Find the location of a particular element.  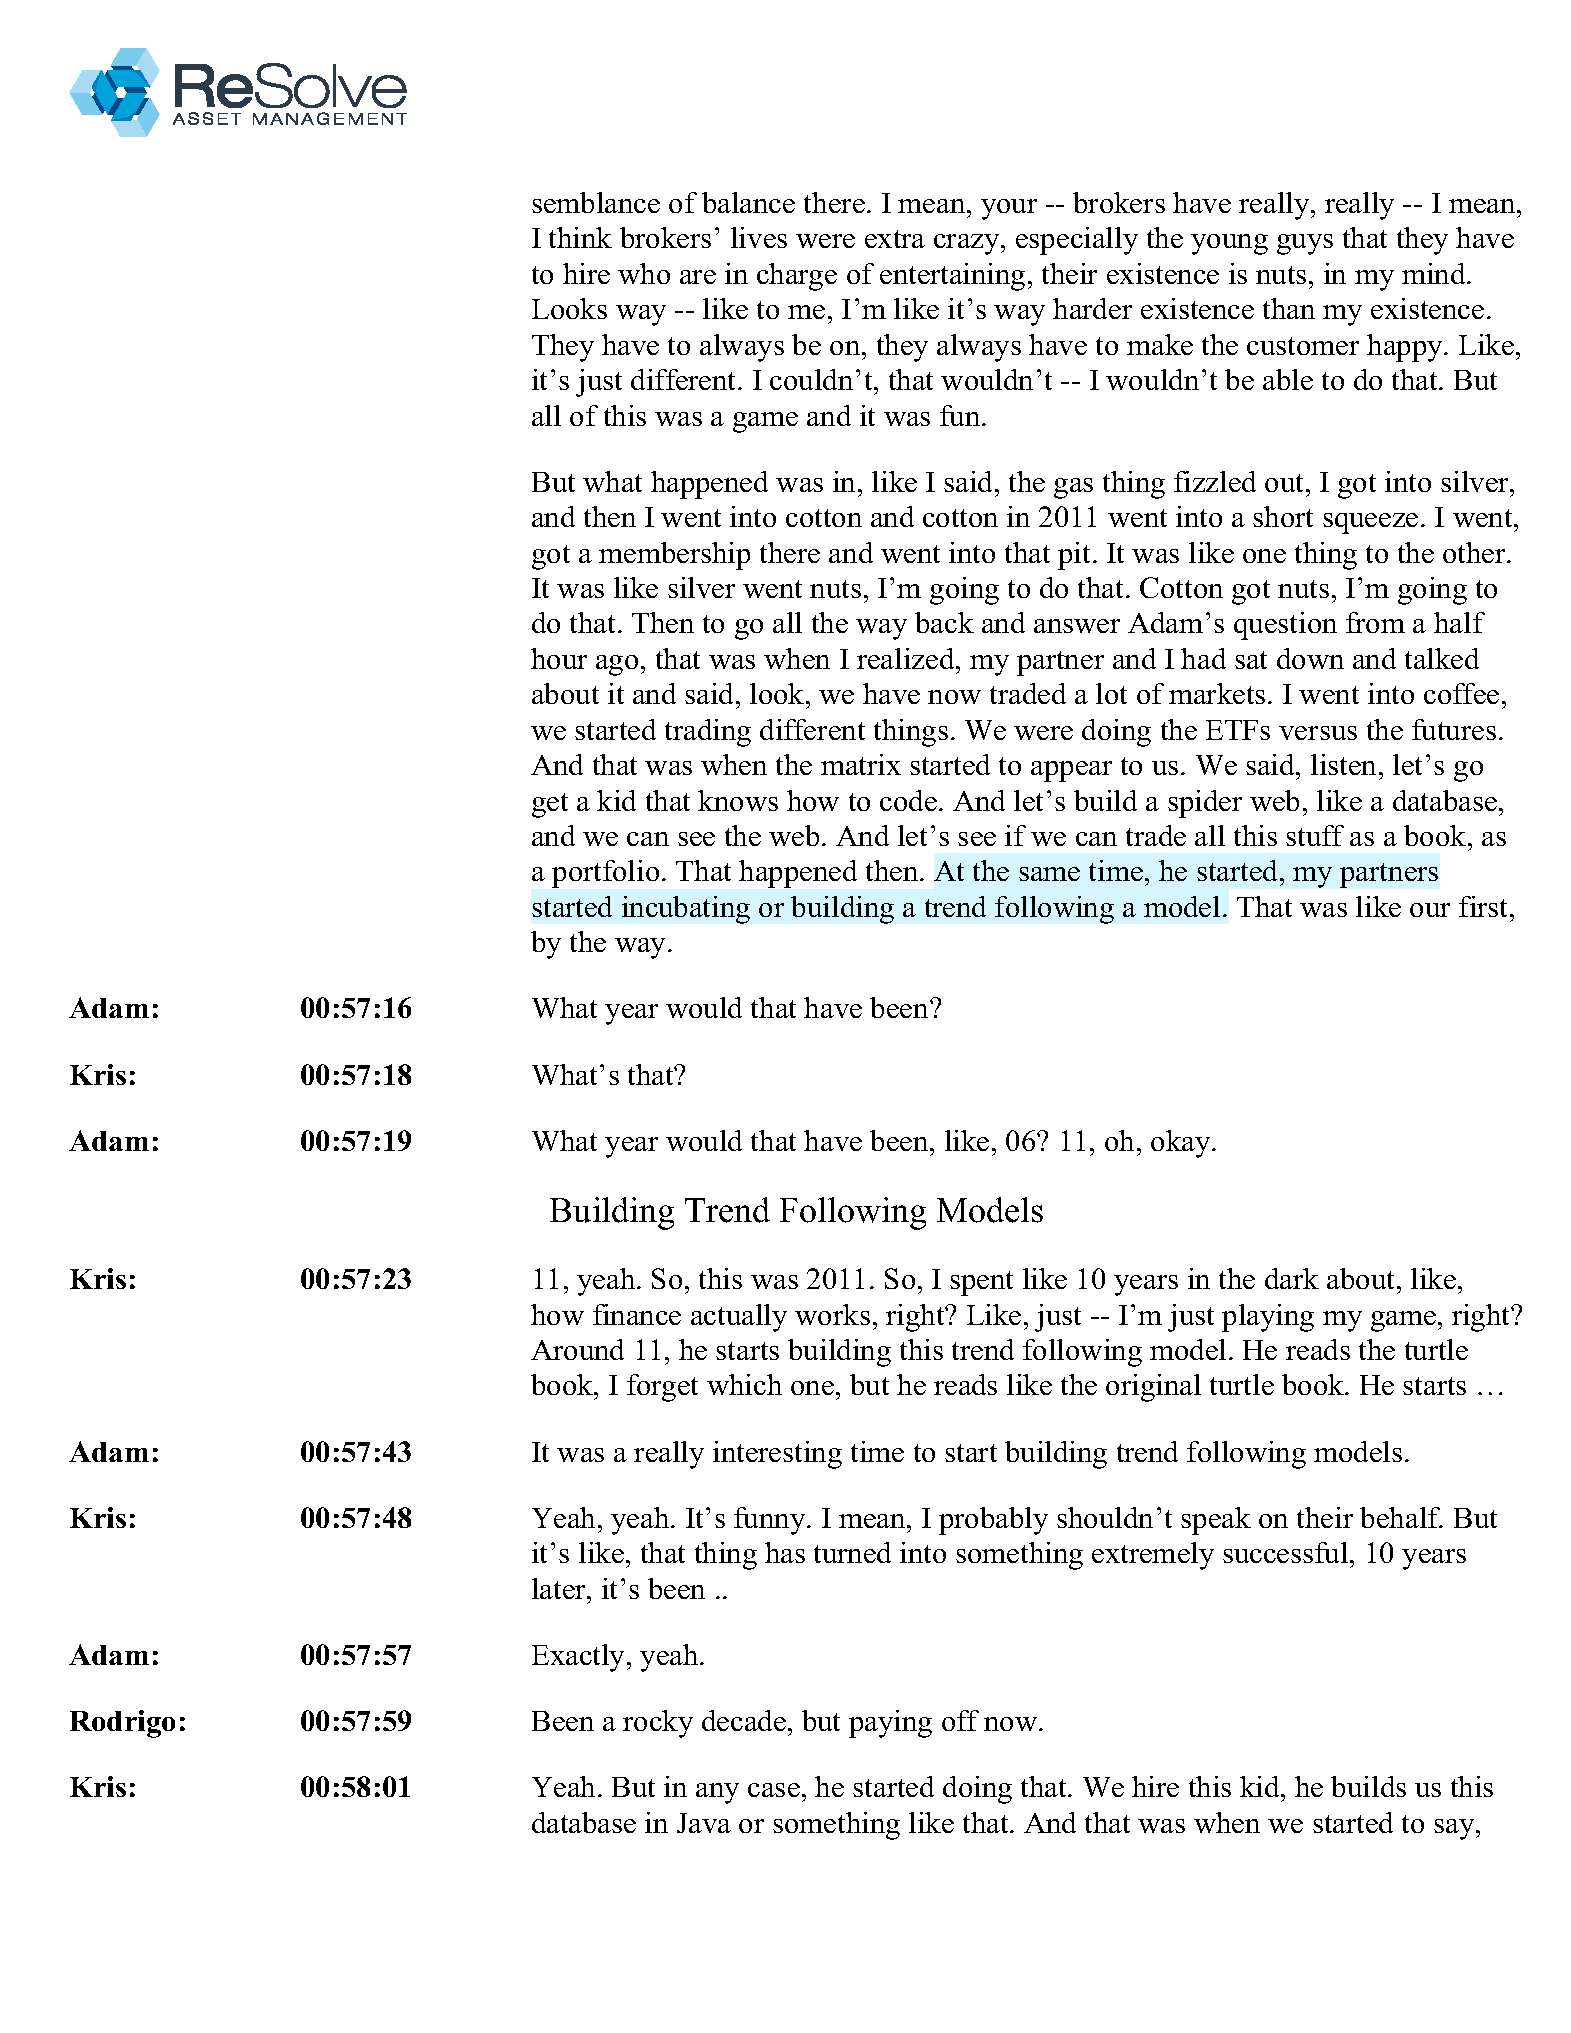

Rodrigo is located at coordinates (122, 1724).
